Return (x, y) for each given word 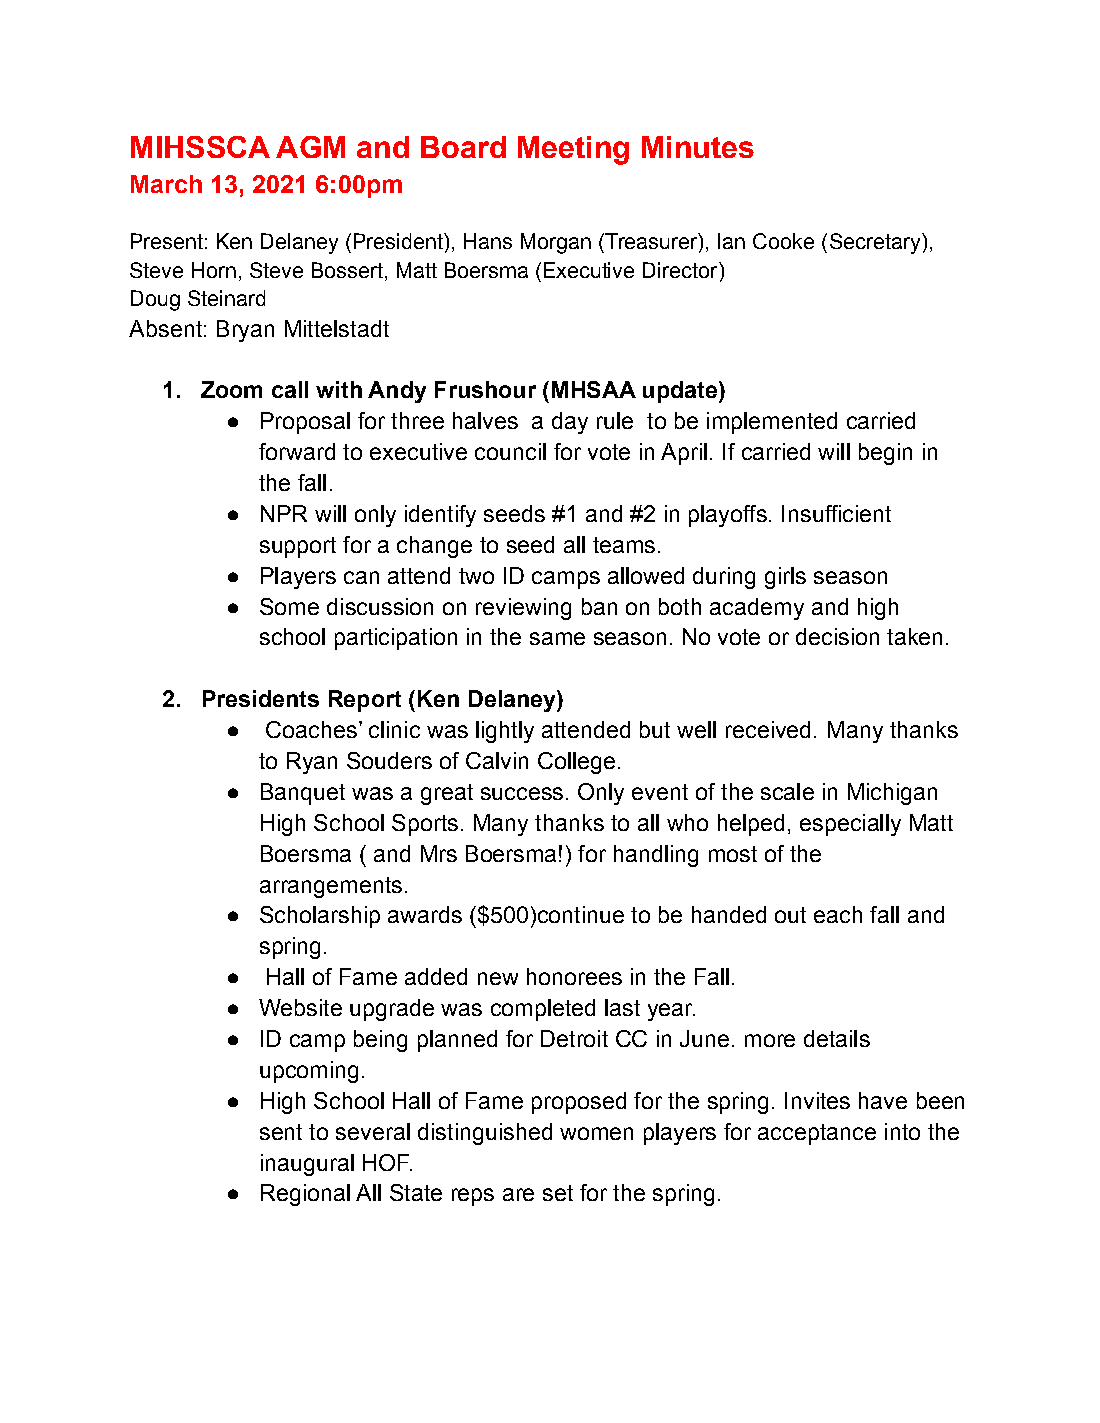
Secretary (876, 243)
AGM (310, 147)
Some (289, 606)
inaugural (307, 1165)
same (557, 638)
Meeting (573, 150)
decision (837, 636)
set (558, 1193)
